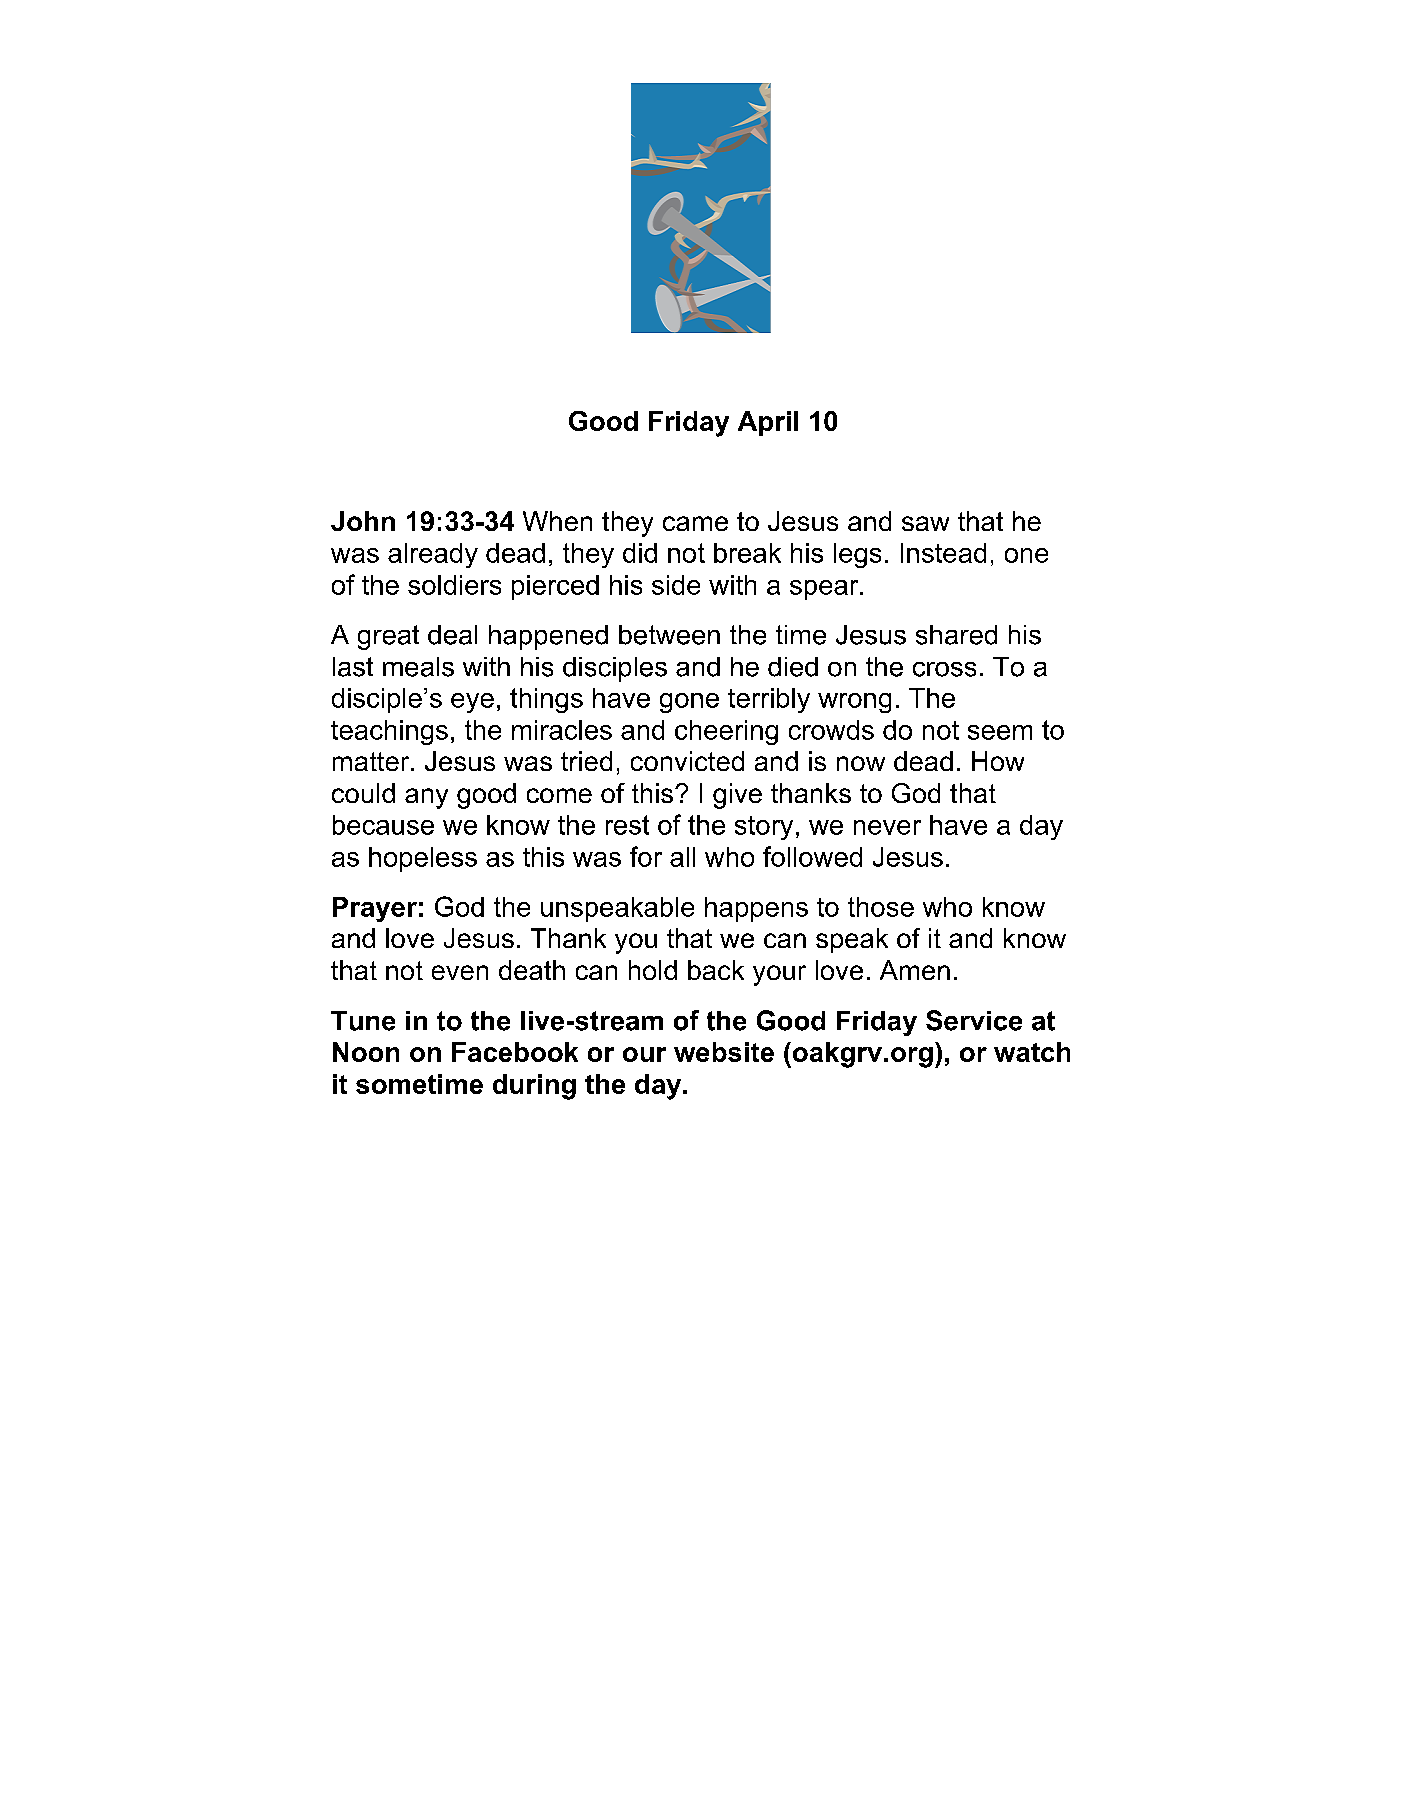  Describe the element at coordinates (768, 423) in the image. I see `April` at that location.
